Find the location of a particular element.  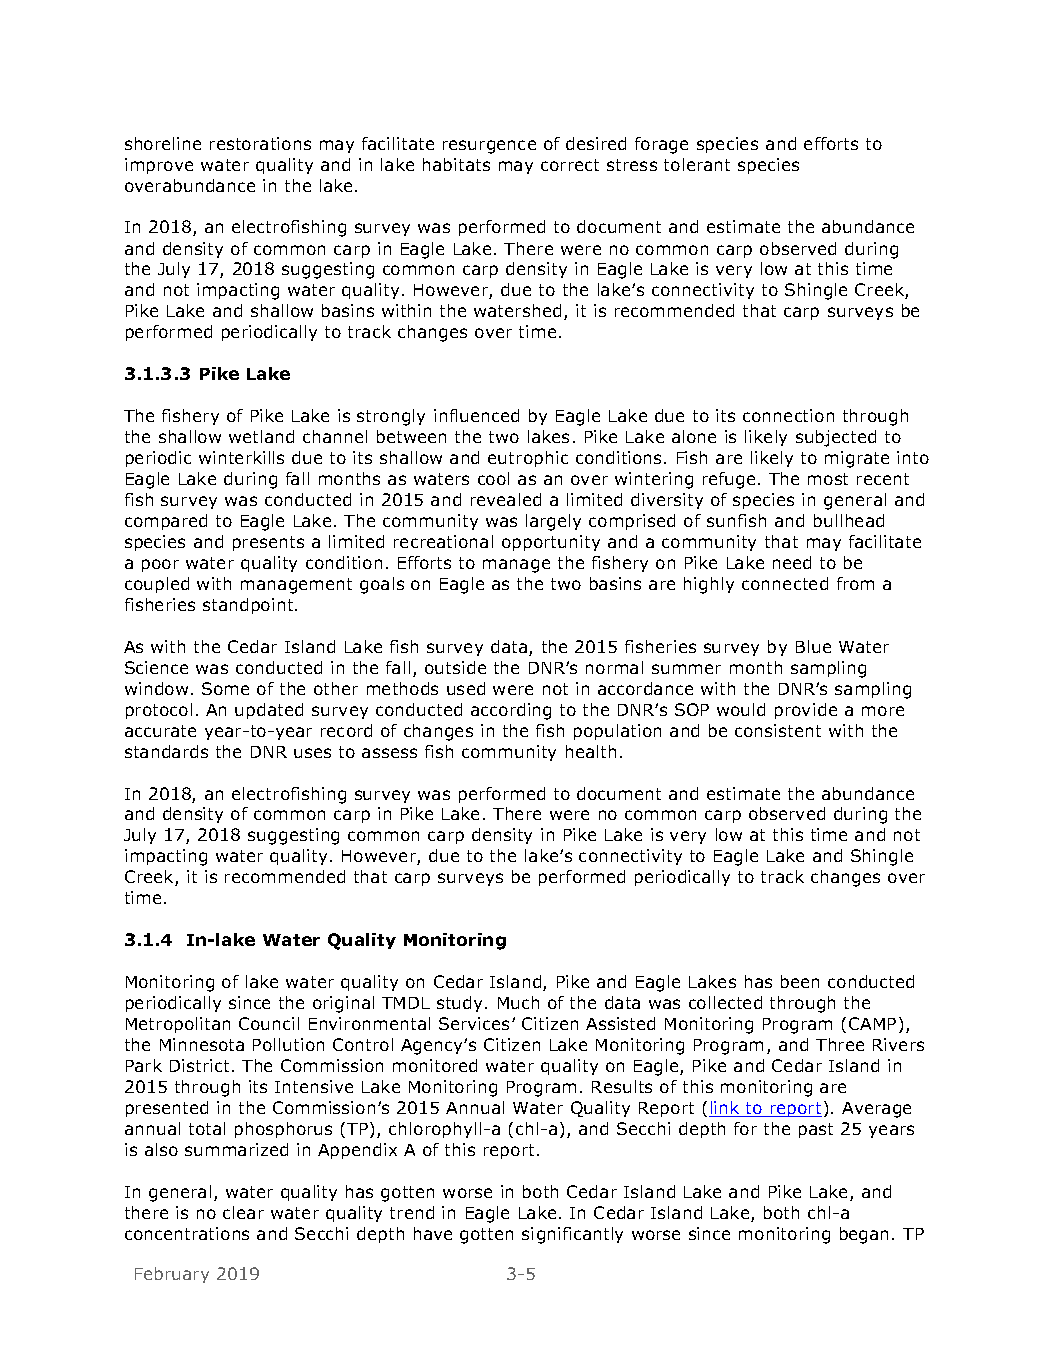

been is located at coordinates (800, 981).
